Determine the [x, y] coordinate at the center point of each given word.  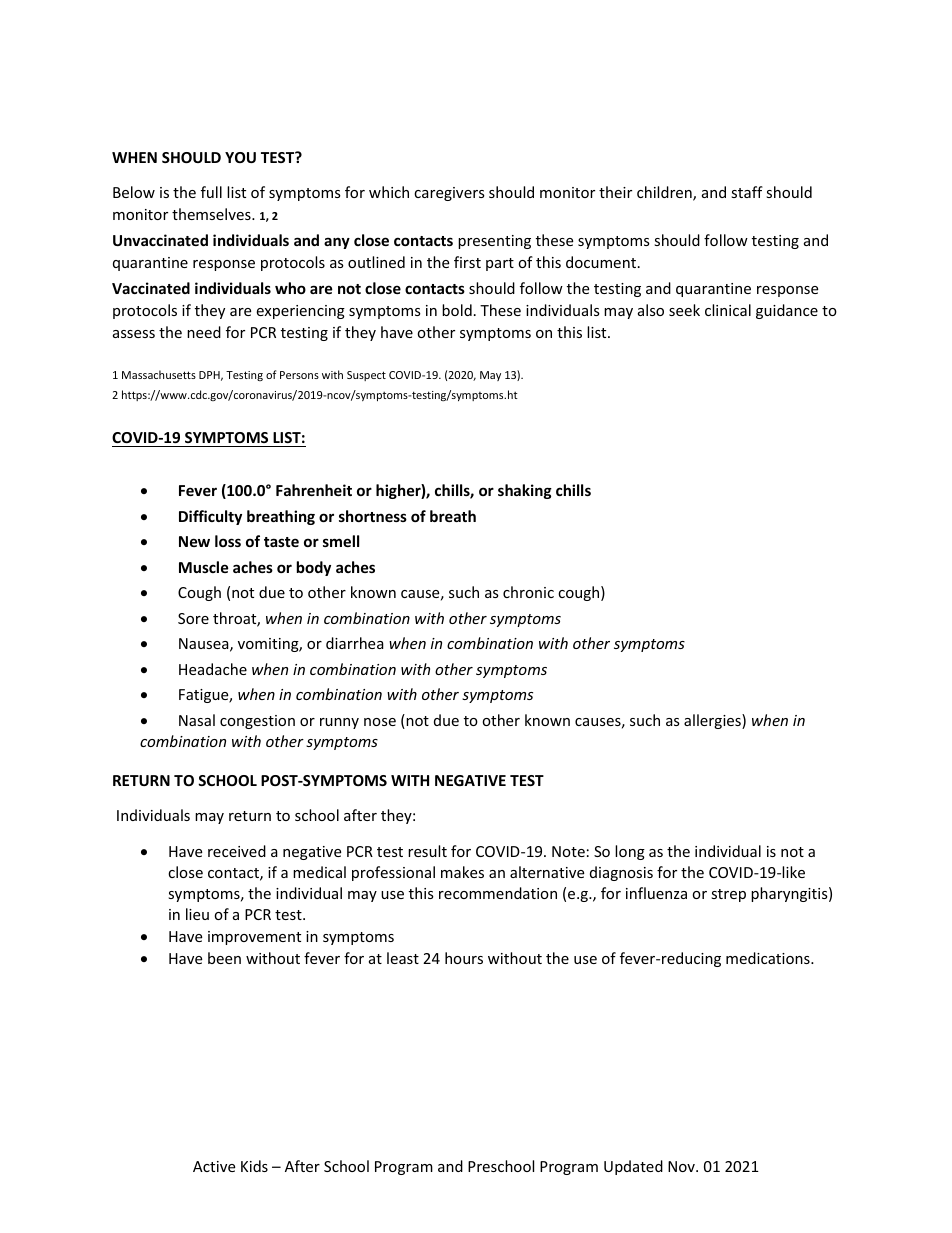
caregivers [449, 194]
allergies [713, 721]
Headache [213, 669]
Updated [633, 1167]
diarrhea [355, 643]
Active [214, 1166]
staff [747, 192]
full [211, 192]
